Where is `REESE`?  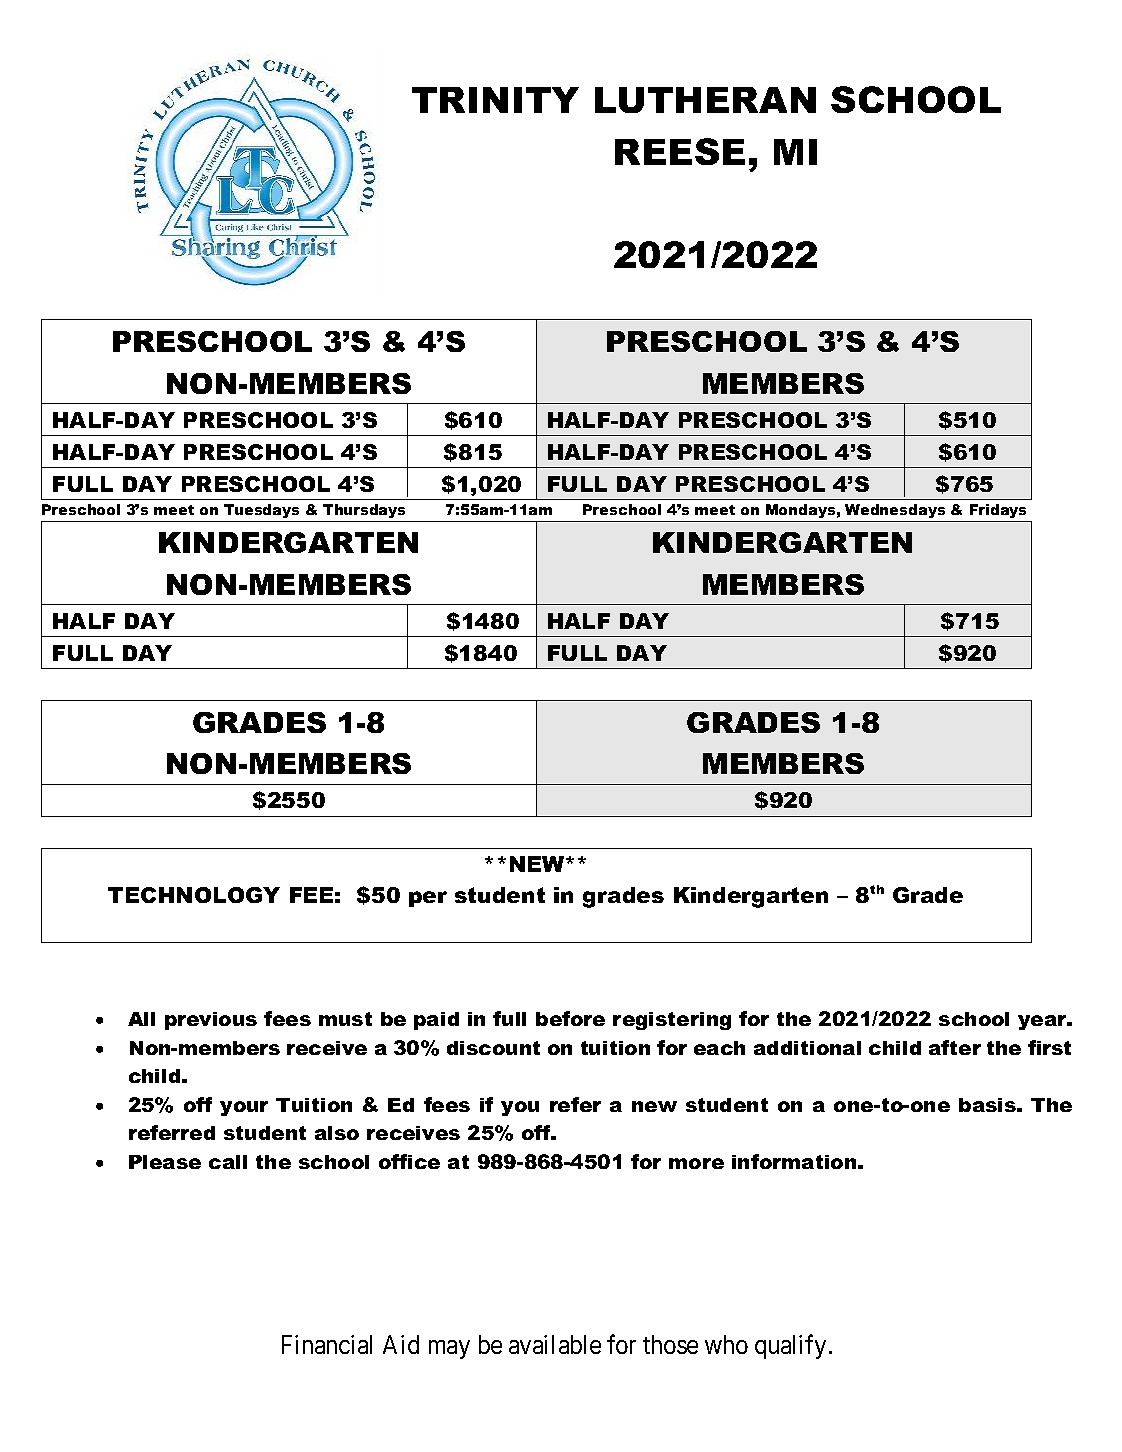
REESE is located at coordinates (680, 151).
